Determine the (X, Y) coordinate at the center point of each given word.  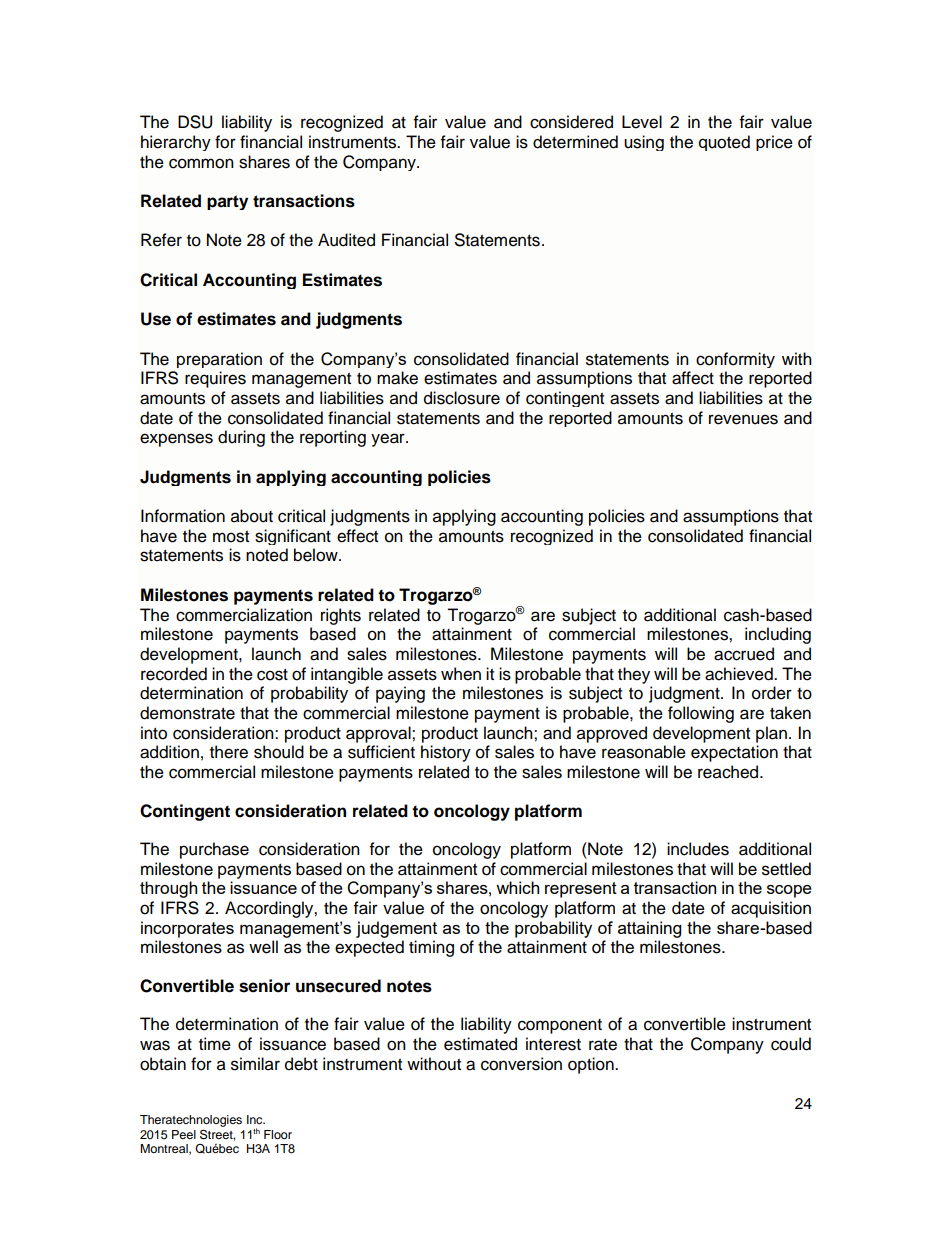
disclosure (462, 398)
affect (693, 378)
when (461, 674)
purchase (214, 850)
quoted (724, 143)
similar (255, 1064)
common (201, 163)
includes (698, 849)
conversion (521, 1064)
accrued (744, 654)
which (517, 887)
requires (215, 379)
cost (272, 675)
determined (575, 142)
